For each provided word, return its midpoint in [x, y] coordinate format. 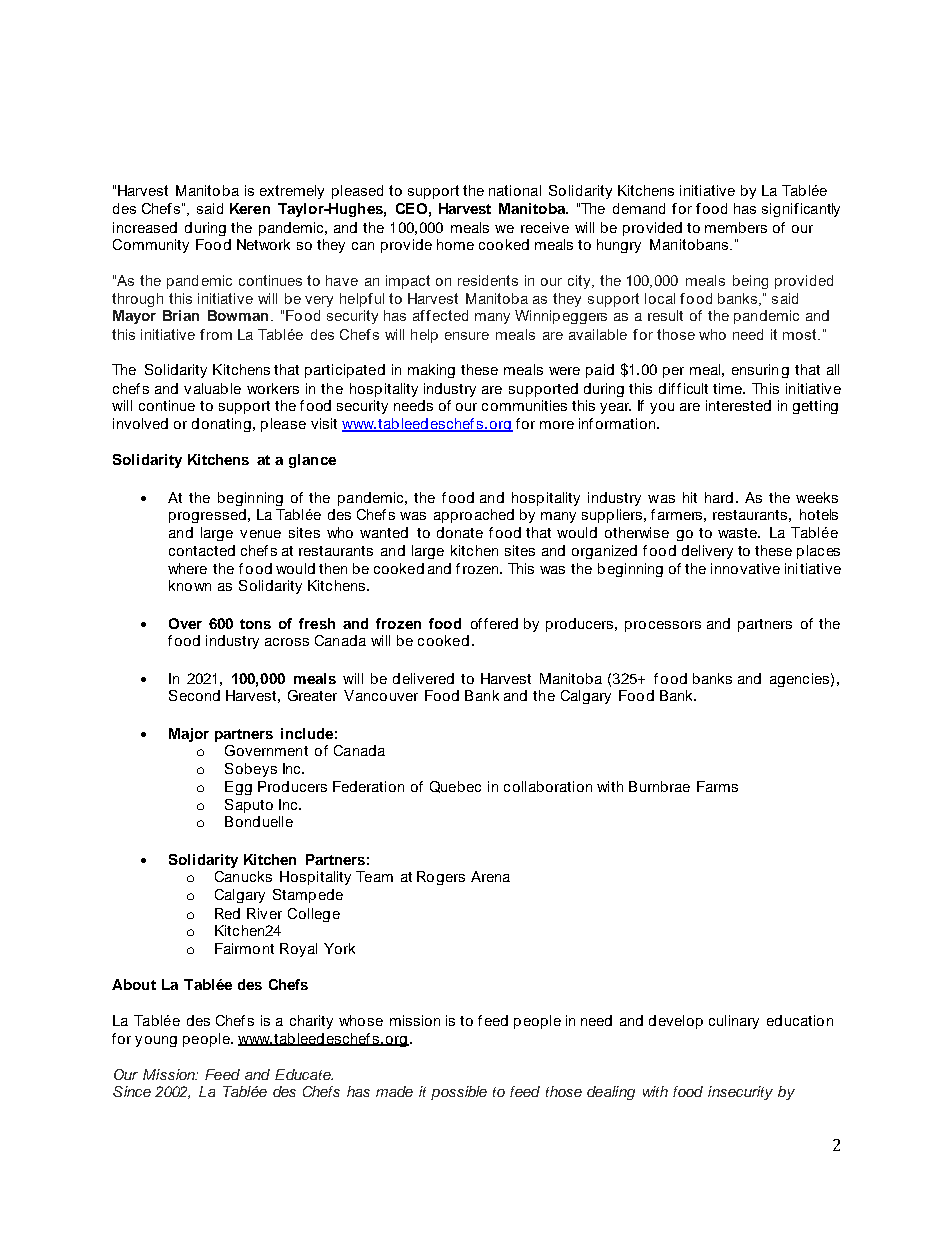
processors [663, 626]
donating [221, 425]
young [156, 1041]
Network [263, 244]
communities [524, 405]
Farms [717, 786]
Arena [490, 876]
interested [738, 405]
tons [255, 624]
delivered [423, 678]
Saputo [249, 806]
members [736, 227]
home [455, 244]
